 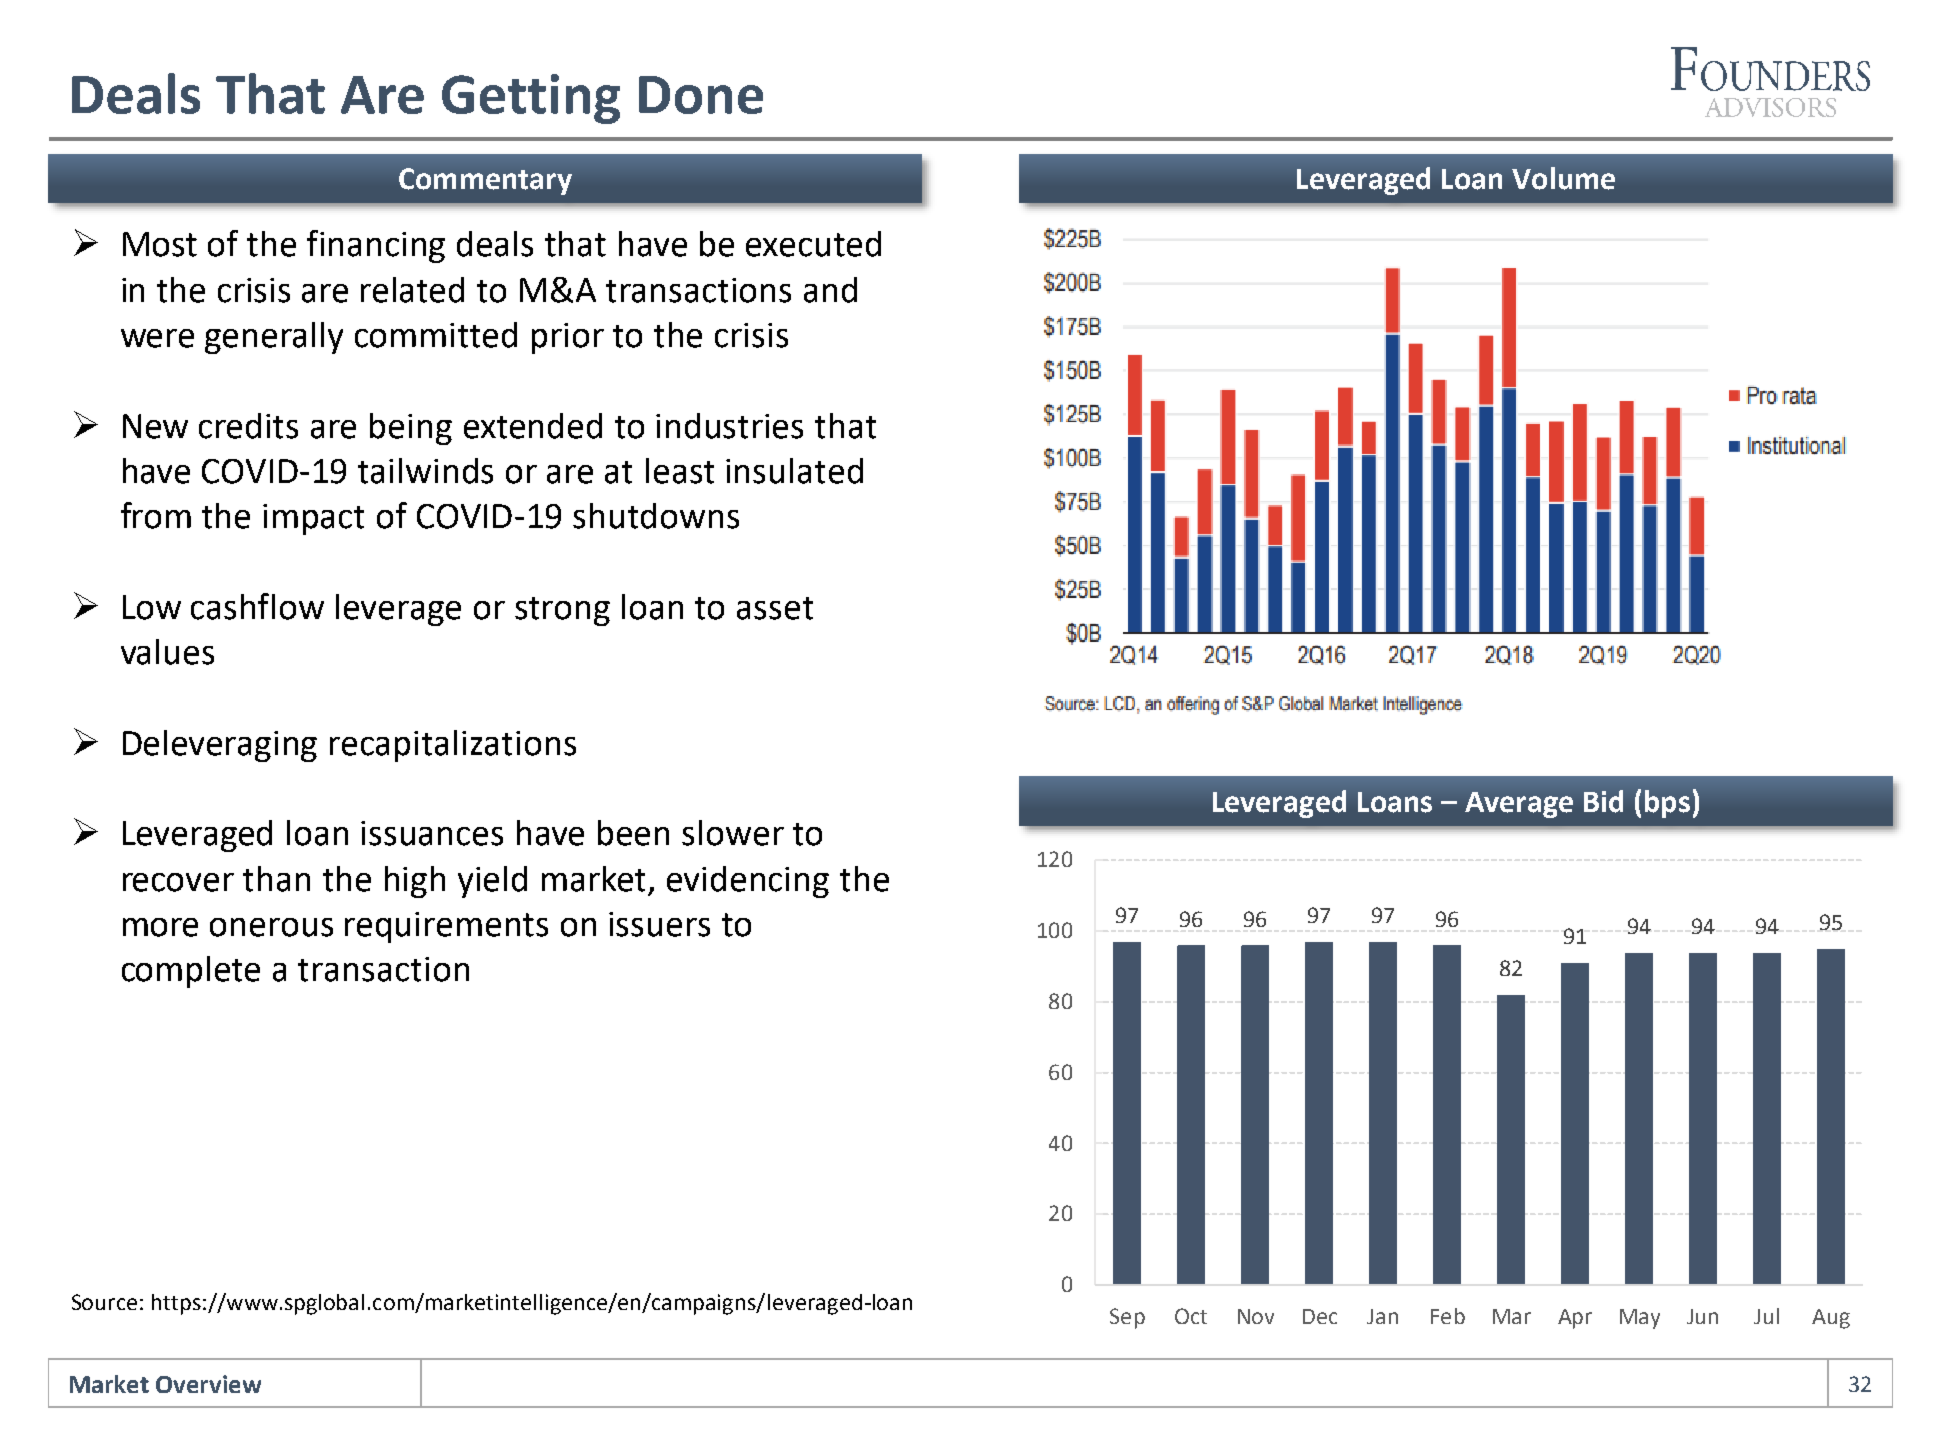 I want to click on Source, so click(x=104, y=1302).
